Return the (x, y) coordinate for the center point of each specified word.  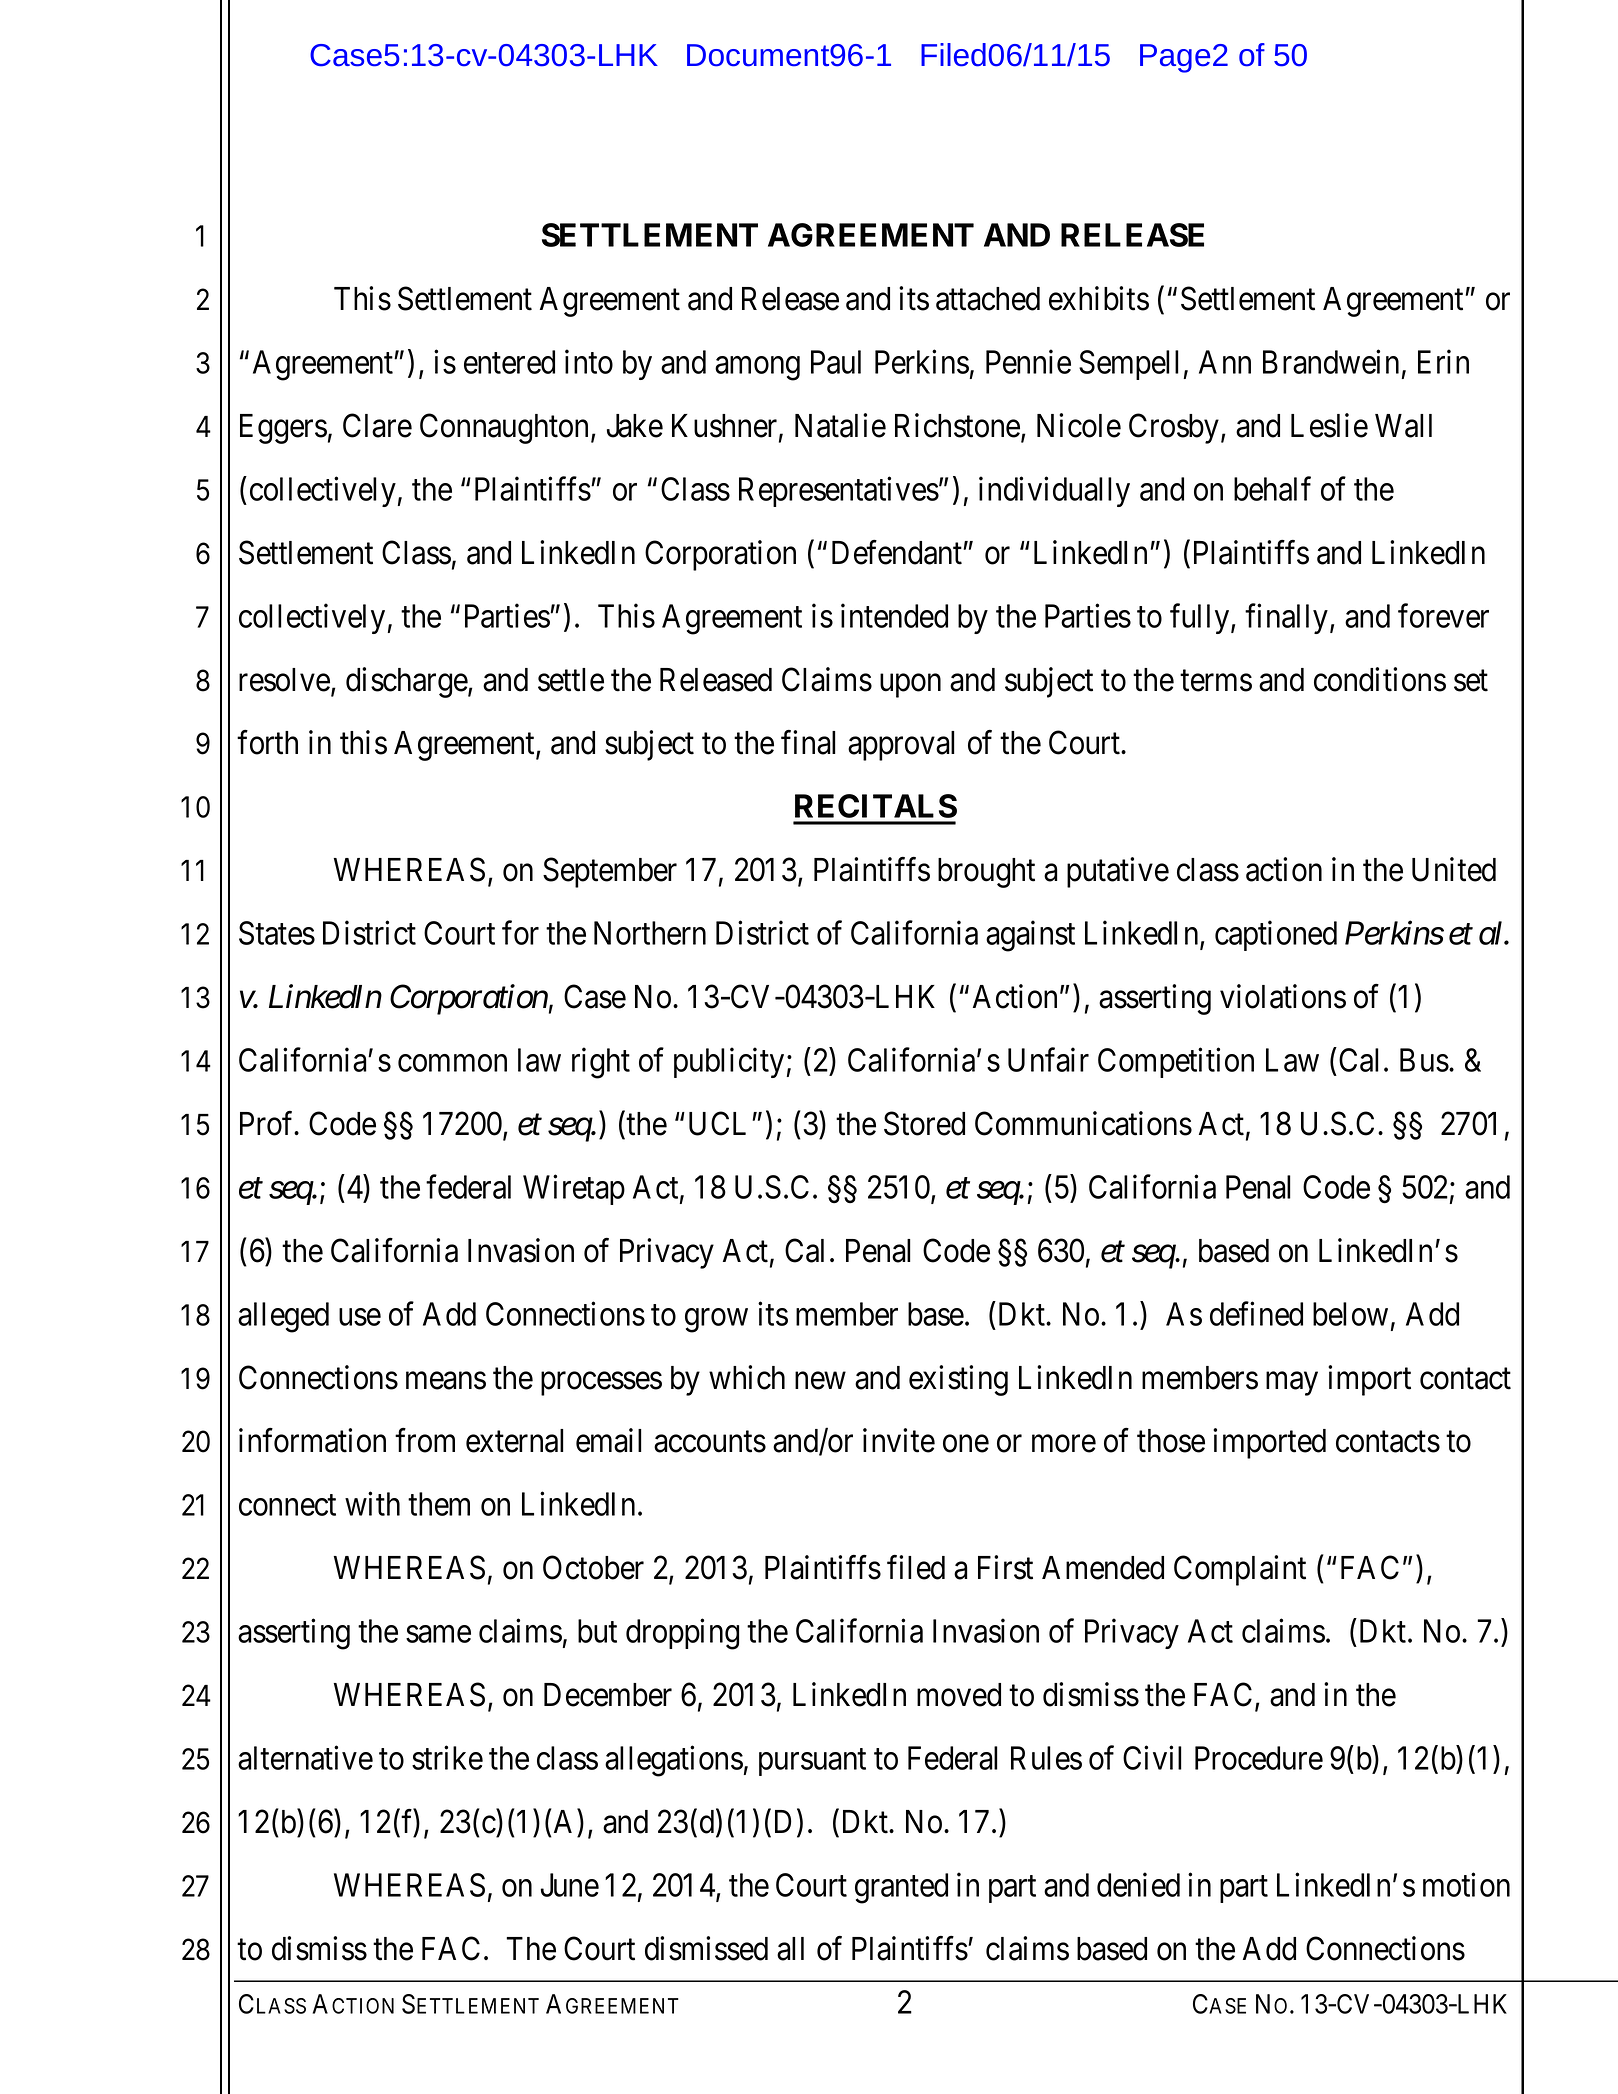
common (452, 1063)
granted (901, 1888)
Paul (836, 362)
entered (509, 362)
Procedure (1259, 1758)
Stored (924, 1123)
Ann (1225, 362)
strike (447, 1758)
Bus (1424, 1060)
